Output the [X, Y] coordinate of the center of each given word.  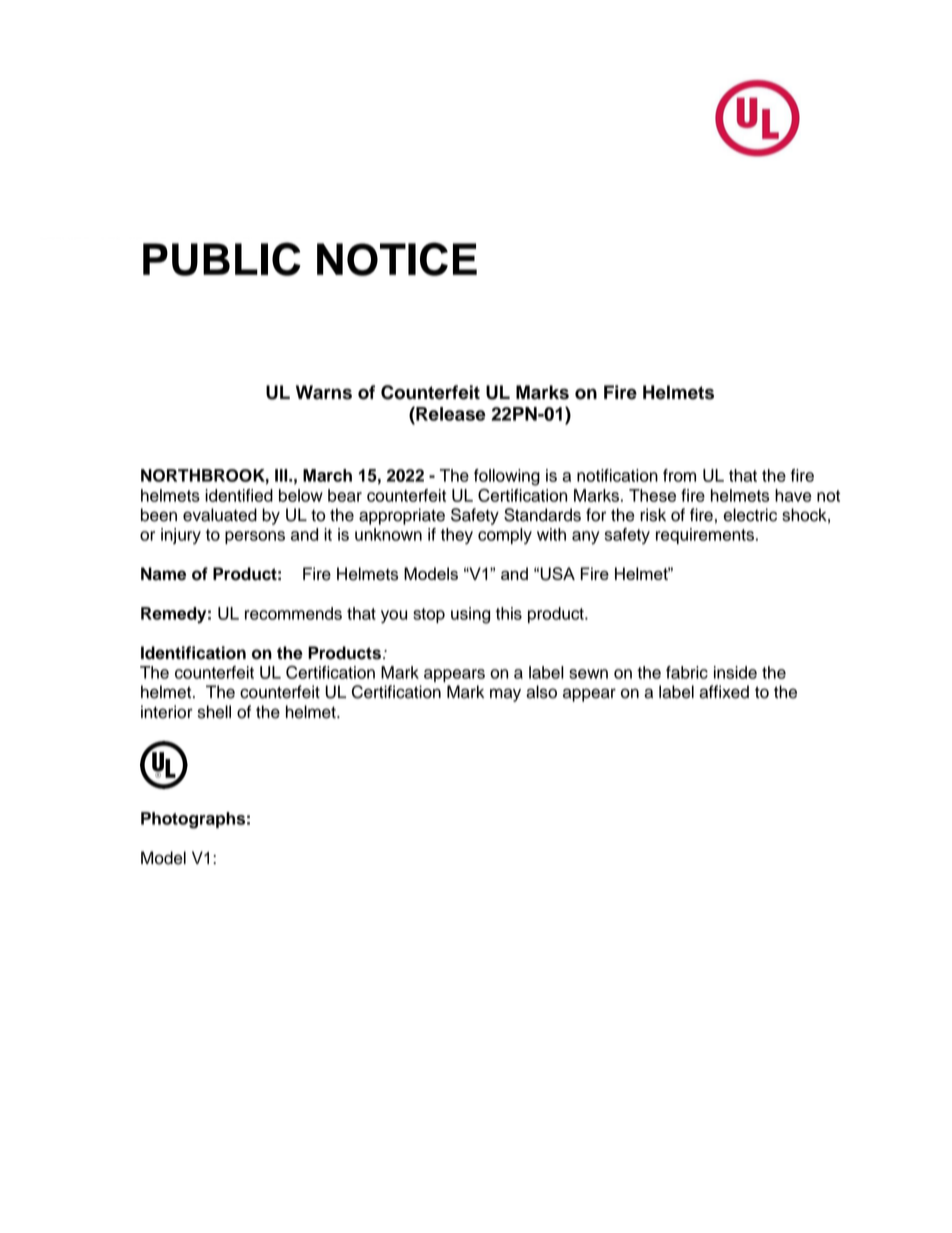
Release [450, 413]
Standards [542, 515]
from [679, 475]
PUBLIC [222, 259]
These [652, 495]
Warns [324, 392]
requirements [706, 536]
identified [239, 495]
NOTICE [397, 259]
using [470, 615]
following [507, 477]
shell [214, 712]
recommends [293, 613]
